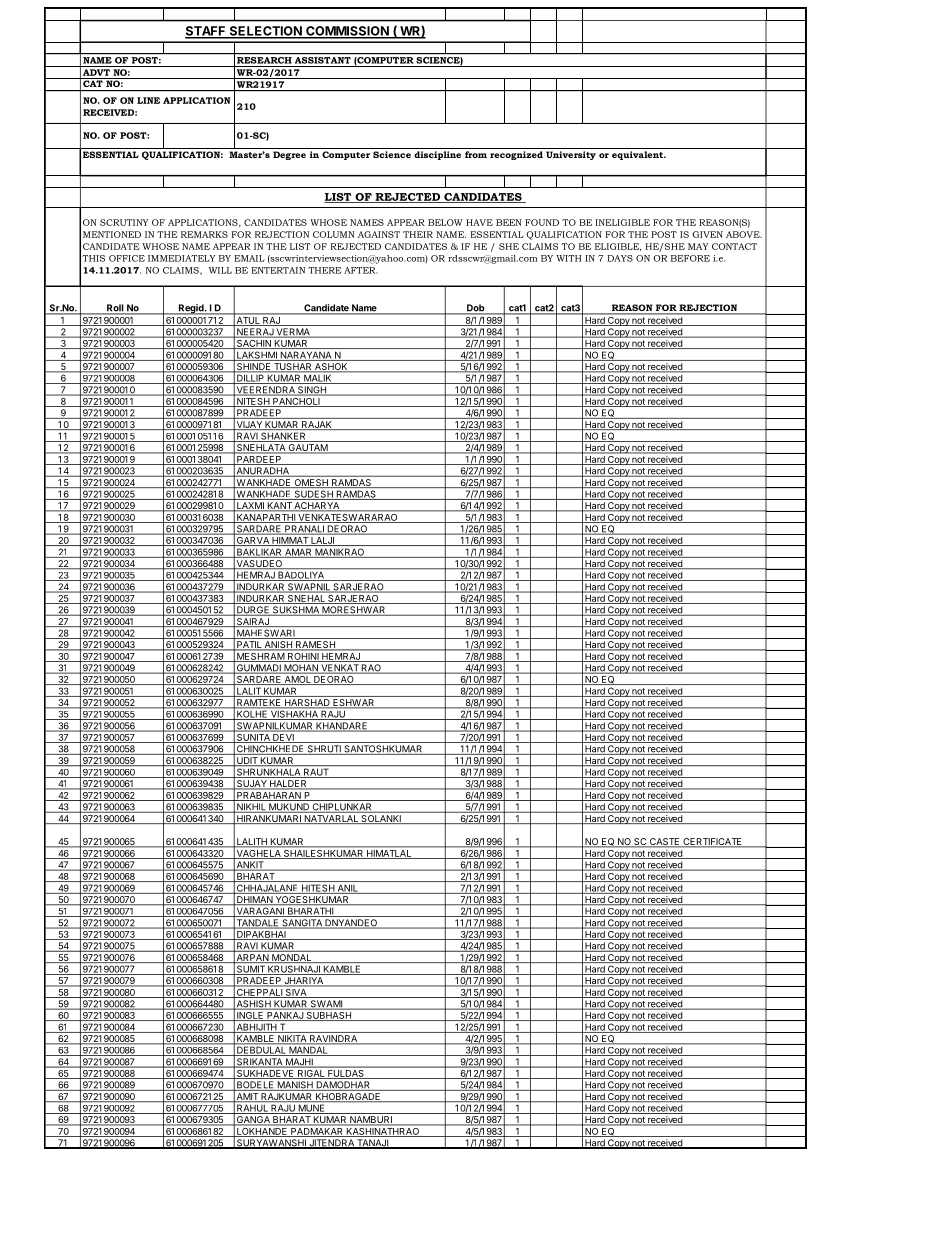 The height and width of the page is (1233, 952). What do you see at coordinates (298, 553) in the page?
I see `AMAR` at bounding box center [298, 553].
